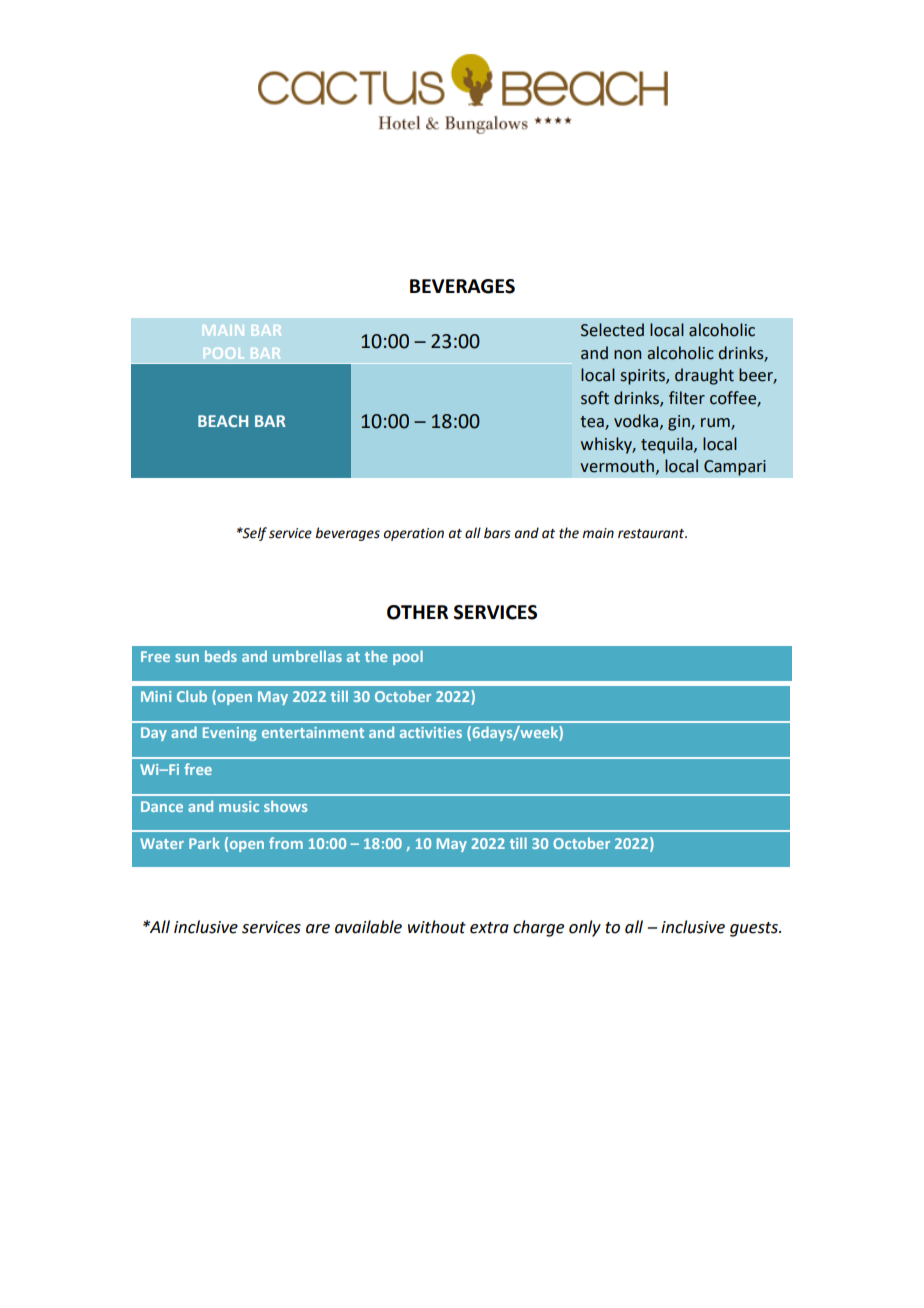 The image size is (924, 1308). Describe the element at coordinates (612, 330) in the screenshot. I see `Selected` at that location.
